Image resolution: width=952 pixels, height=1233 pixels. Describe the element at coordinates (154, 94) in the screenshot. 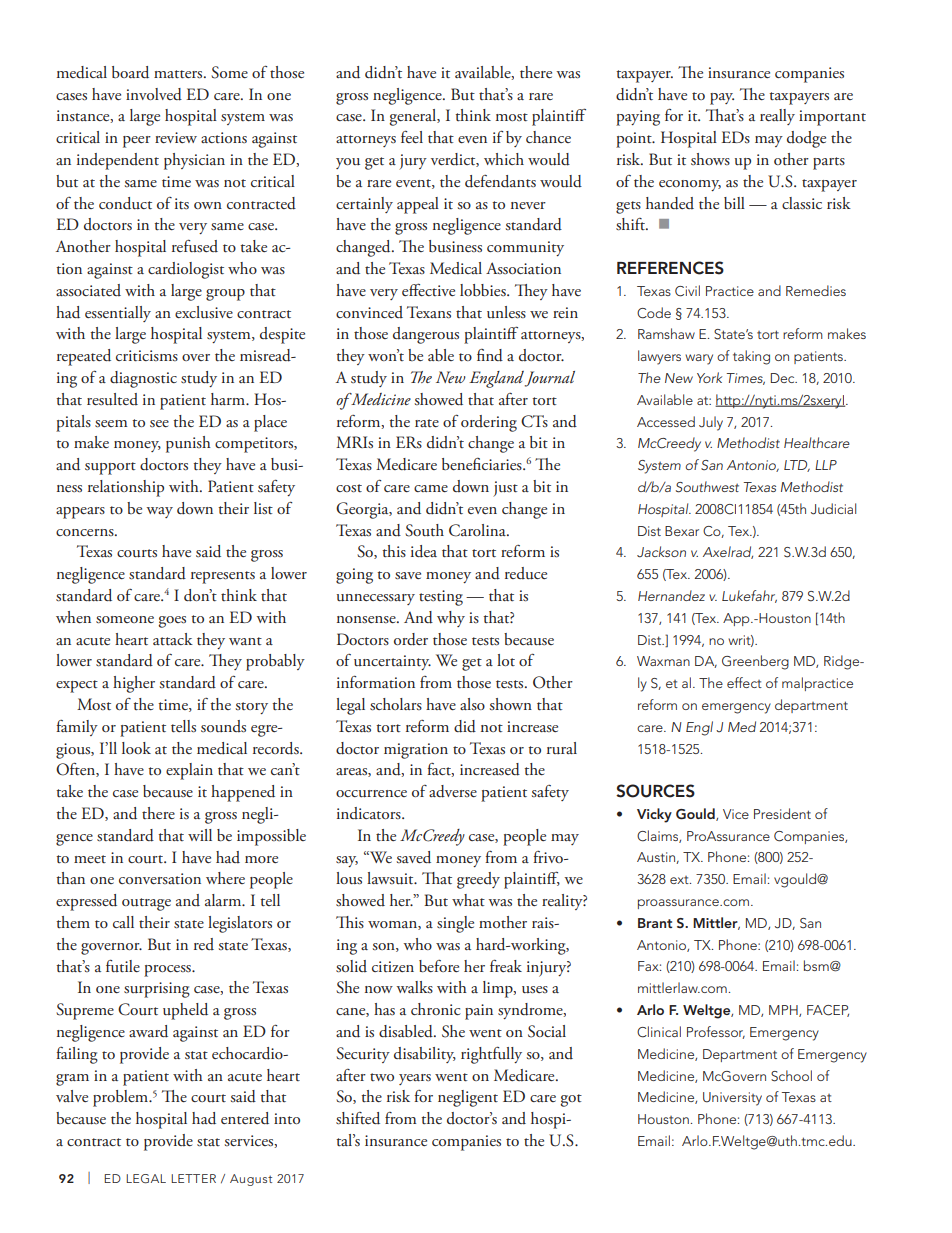

I see `involved` at that location.
